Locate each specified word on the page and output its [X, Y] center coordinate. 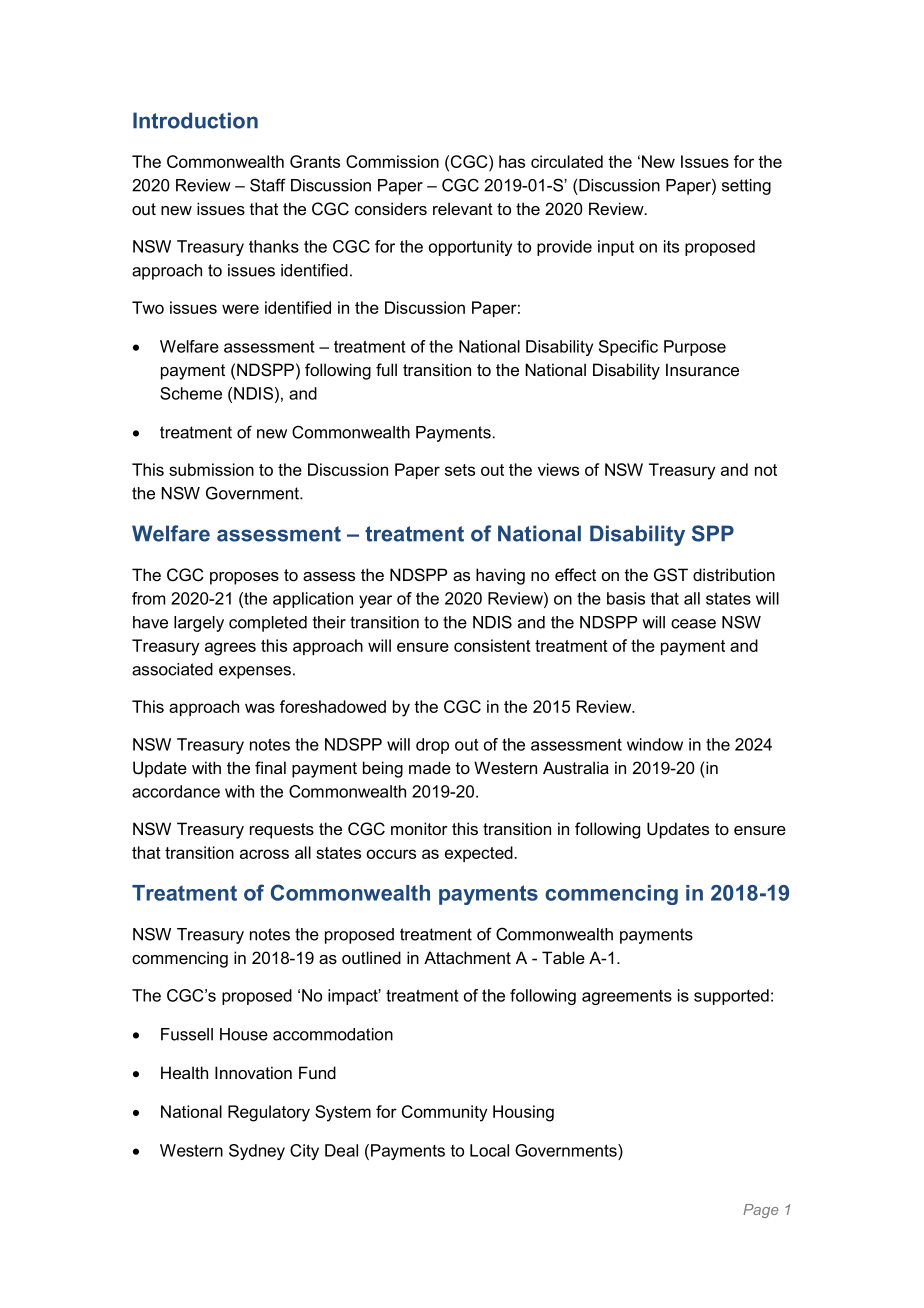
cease [693, 624]
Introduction [195, 120]
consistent [492, 645]
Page [761, 1211]
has [512, 161]
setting [746, 187]
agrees [230, 649]
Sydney [257, 1152]
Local [489, 1150]
